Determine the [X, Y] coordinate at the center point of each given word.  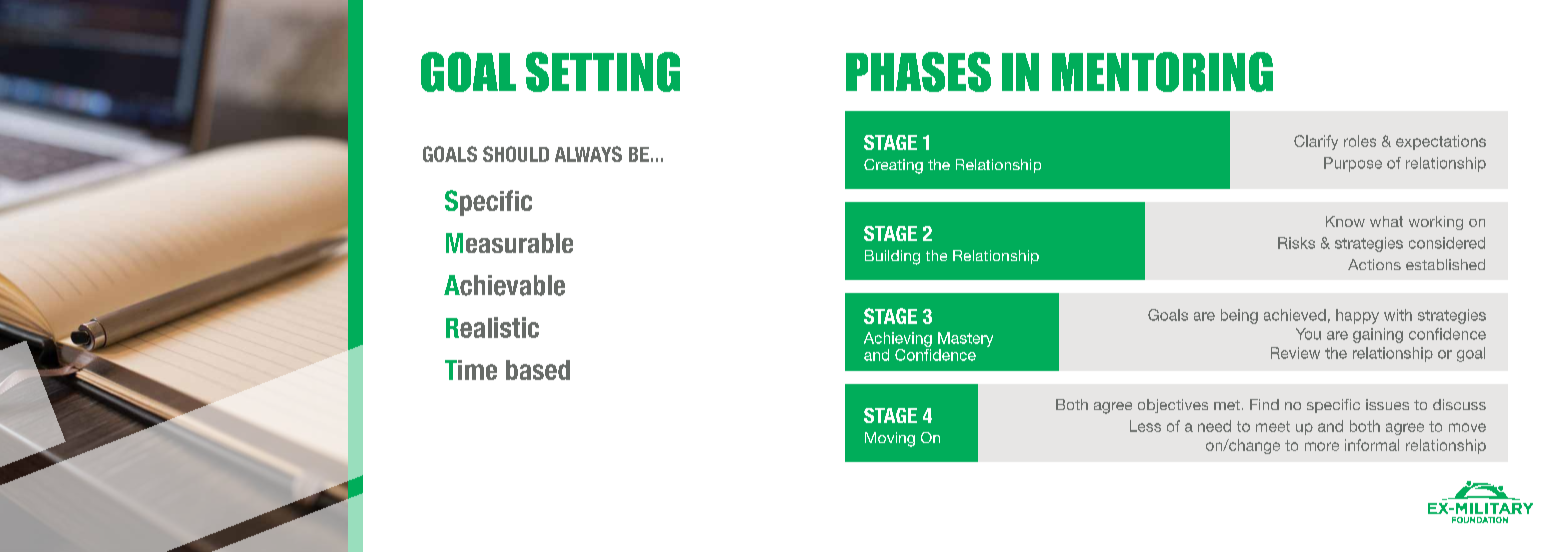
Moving [890, 439]
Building [892, 257]
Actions [1374, 264]
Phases [918, 72]
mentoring [1162, 72]
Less [1145, 426]
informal [1372, 445]
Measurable [509, 243]
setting [603, 72]
